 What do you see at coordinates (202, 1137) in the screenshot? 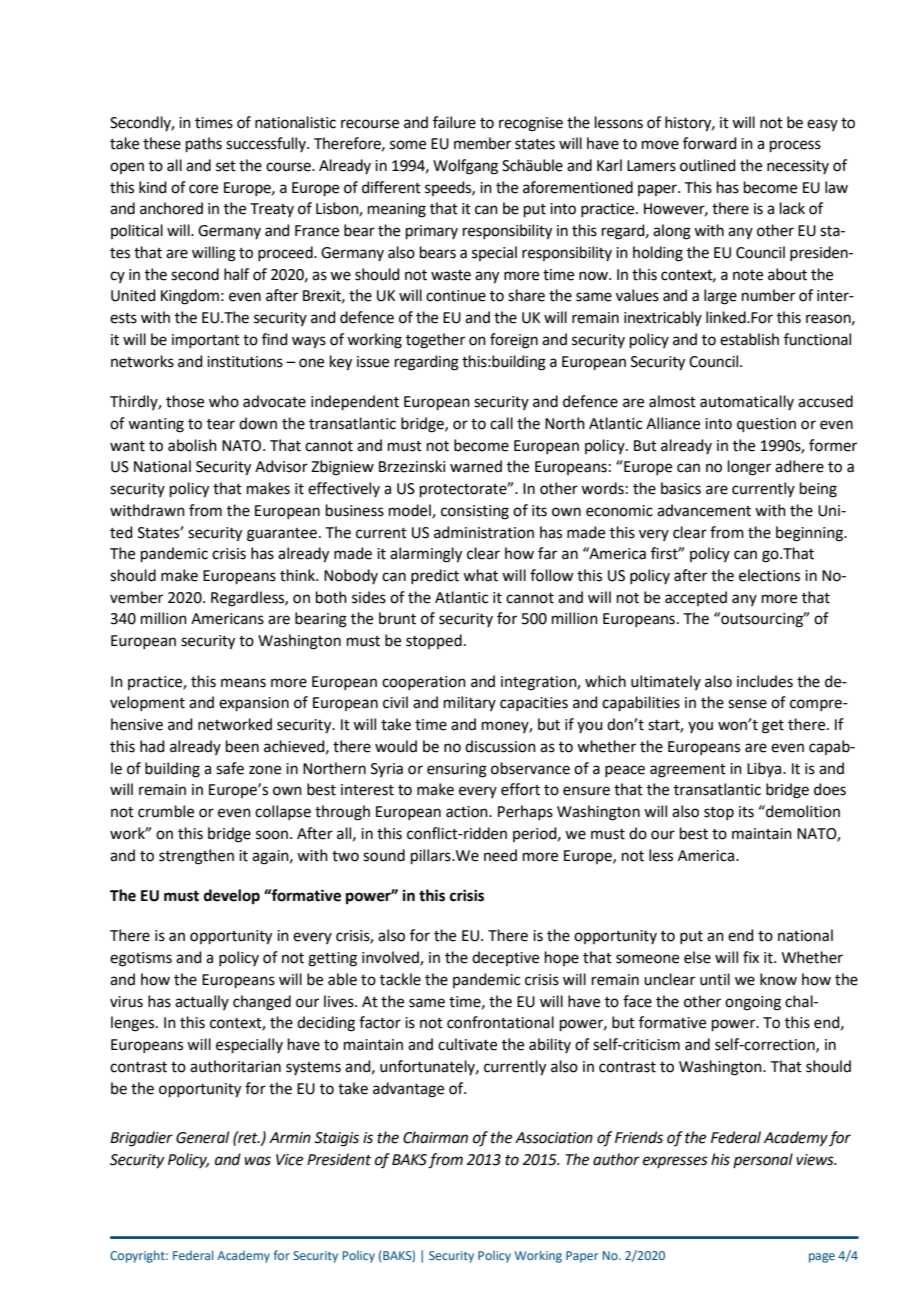
I see `General` at bounding box center [202, 1137].
